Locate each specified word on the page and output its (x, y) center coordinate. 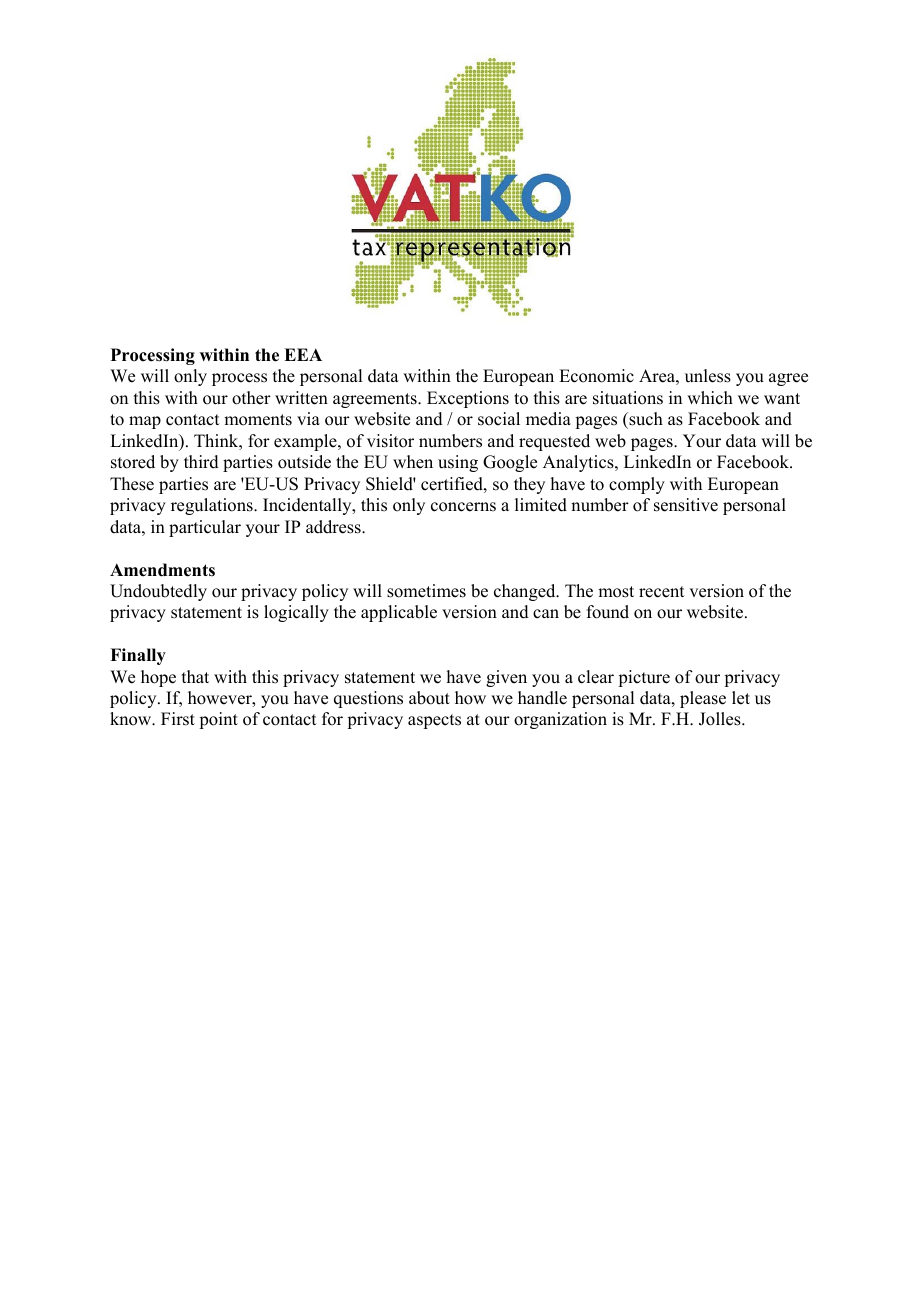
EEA (303, 354)
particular (205, 528)
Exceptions (468, 399)
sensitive (686, 505)
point (218, 720)
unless (708, 376)
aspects (434, 721)
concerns (463, 507)
